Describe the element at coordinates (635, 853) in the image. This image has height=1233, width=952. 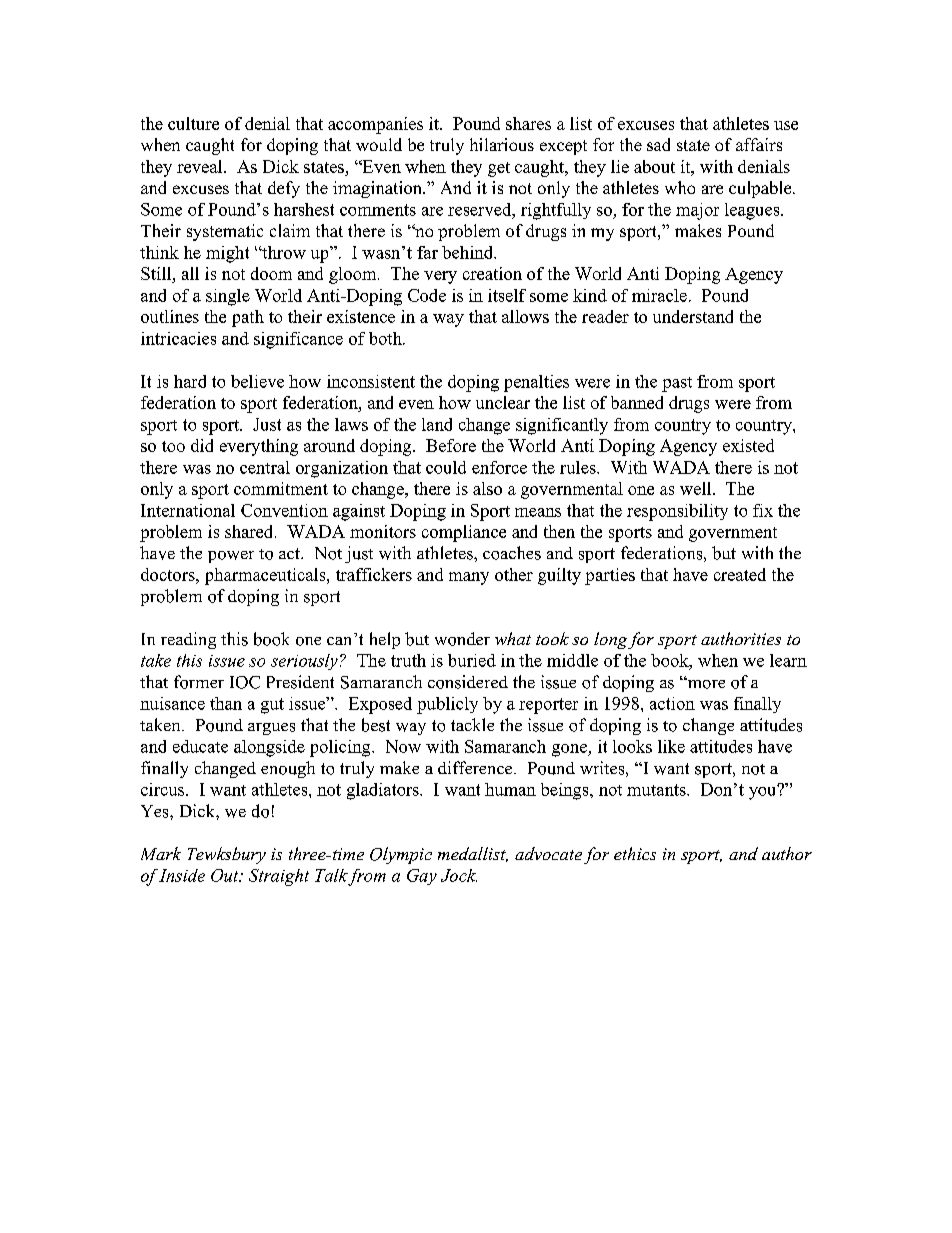
I see `ethics` at that location.
